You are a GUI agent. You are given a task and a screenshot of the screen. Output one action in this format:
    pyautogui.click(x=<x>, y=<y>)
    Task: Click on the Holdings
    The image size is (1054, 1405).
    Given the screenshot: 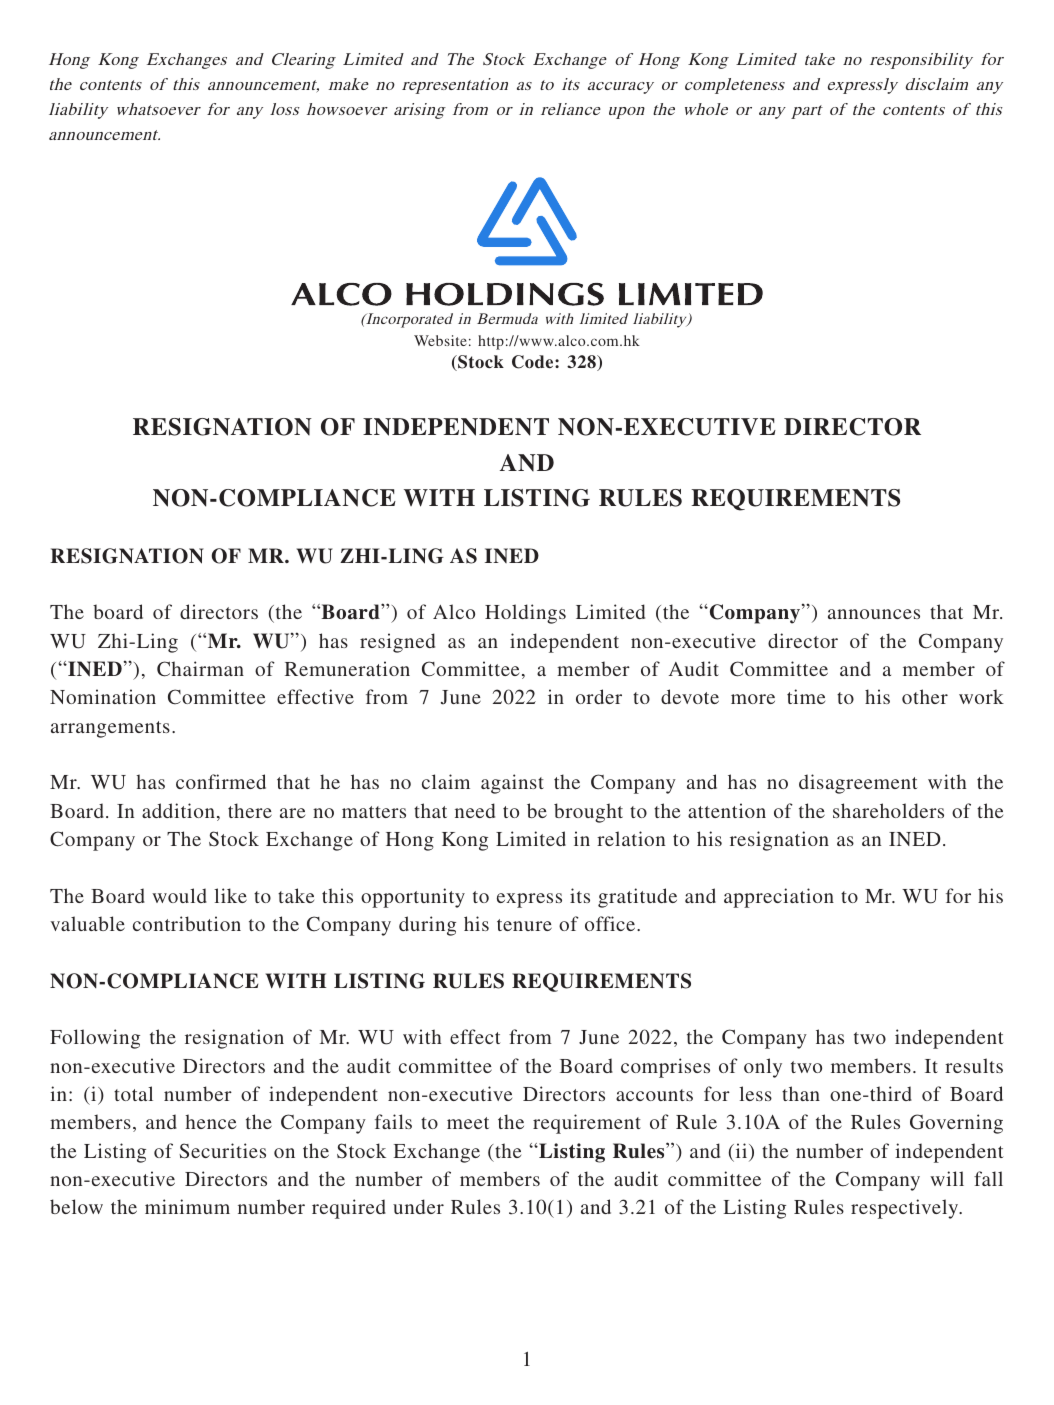 What is the action you would take?
    pyautogui.click(x=525, y=614)
